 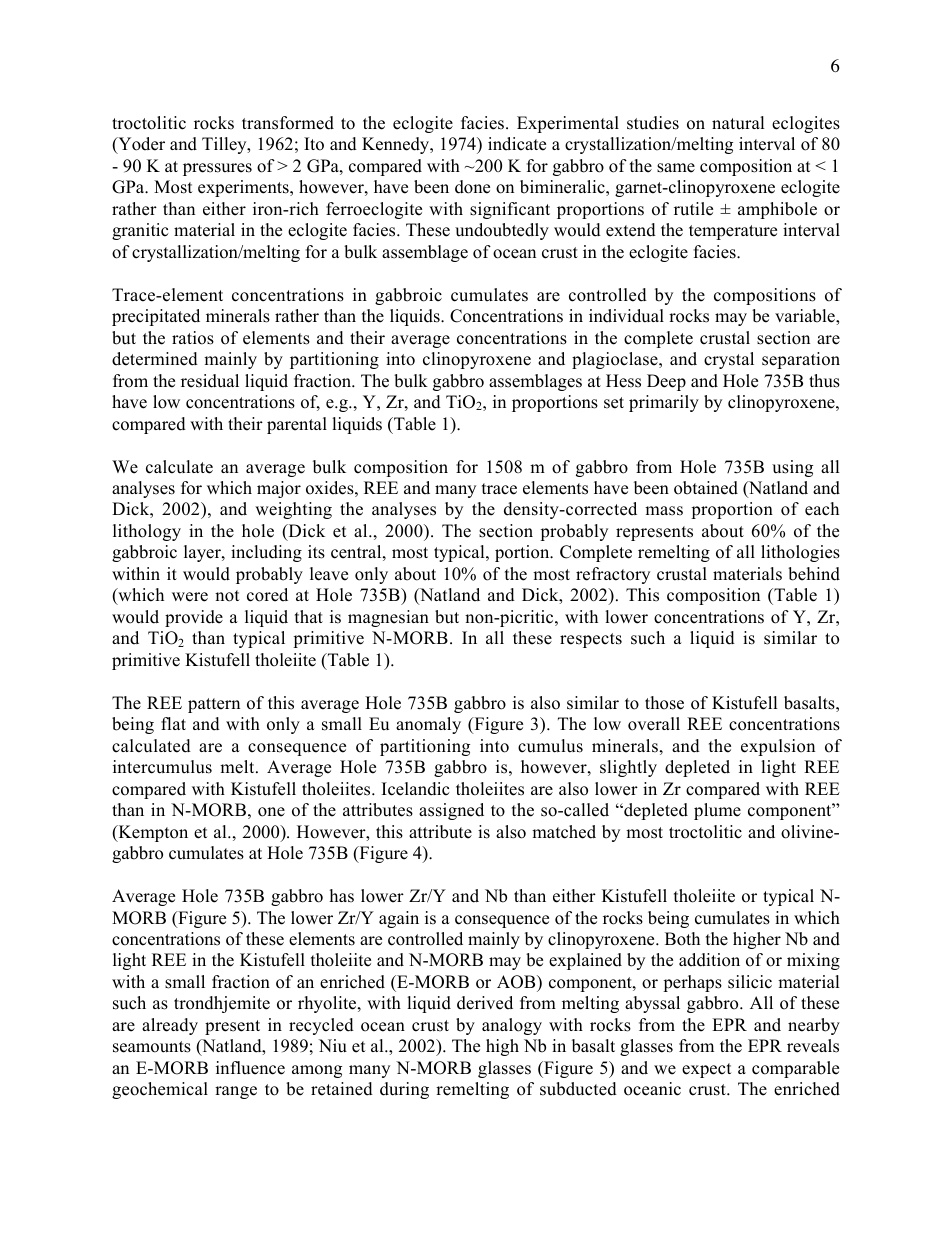 What do you see at coordinates (227, 596) in the page?
I see `not` at bounding box center [227, 596].
